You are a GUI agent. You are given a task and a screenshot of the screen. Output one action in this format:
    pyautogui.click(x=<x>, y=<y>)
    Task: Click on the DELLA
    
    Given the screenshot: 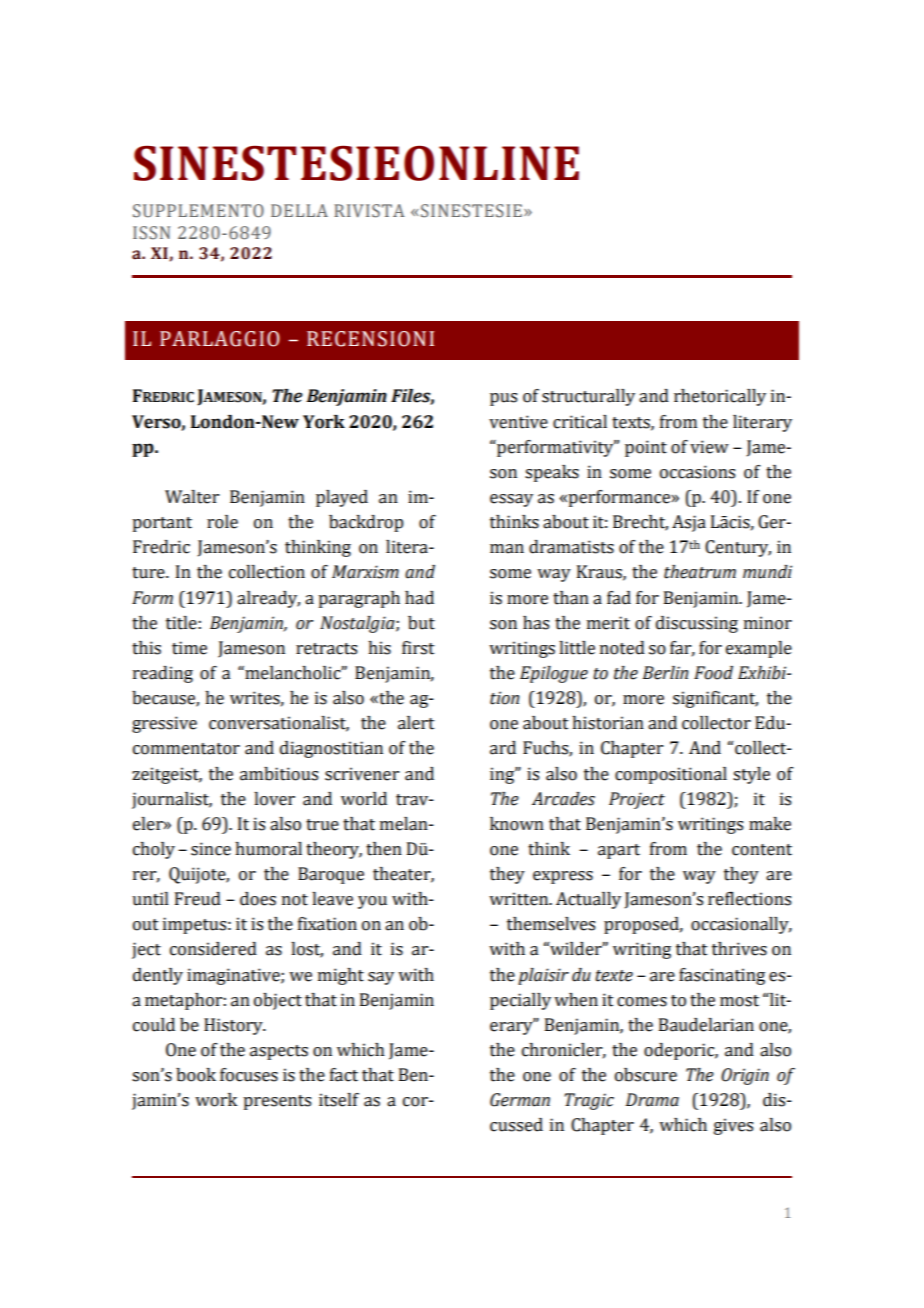 What is the action you would take?
    pyautogui.click(x=299, y=210)
